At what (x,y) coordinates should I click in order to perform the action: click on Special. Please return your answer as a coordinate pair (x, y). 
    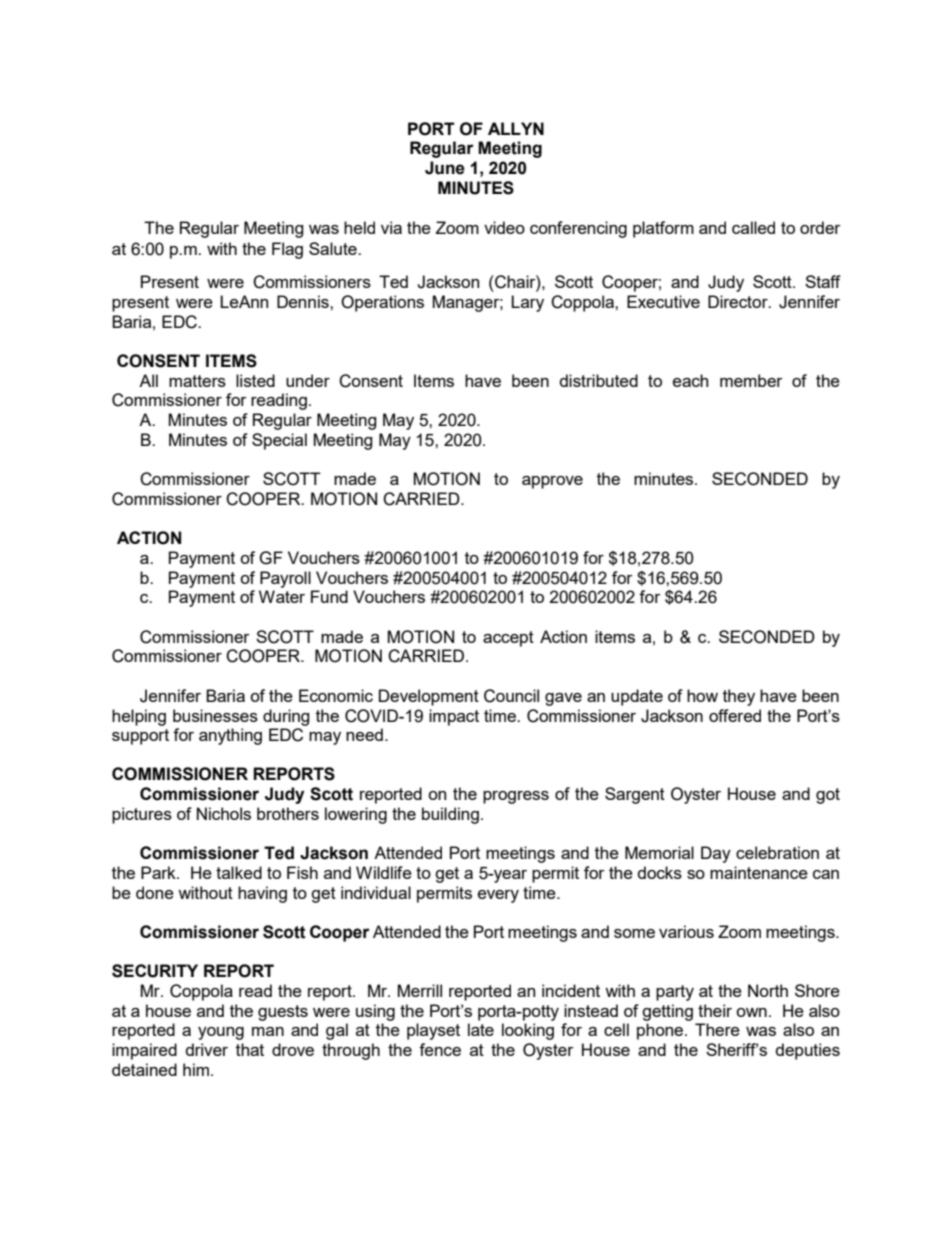
    Looking at the image, I should click on (279, 441).
